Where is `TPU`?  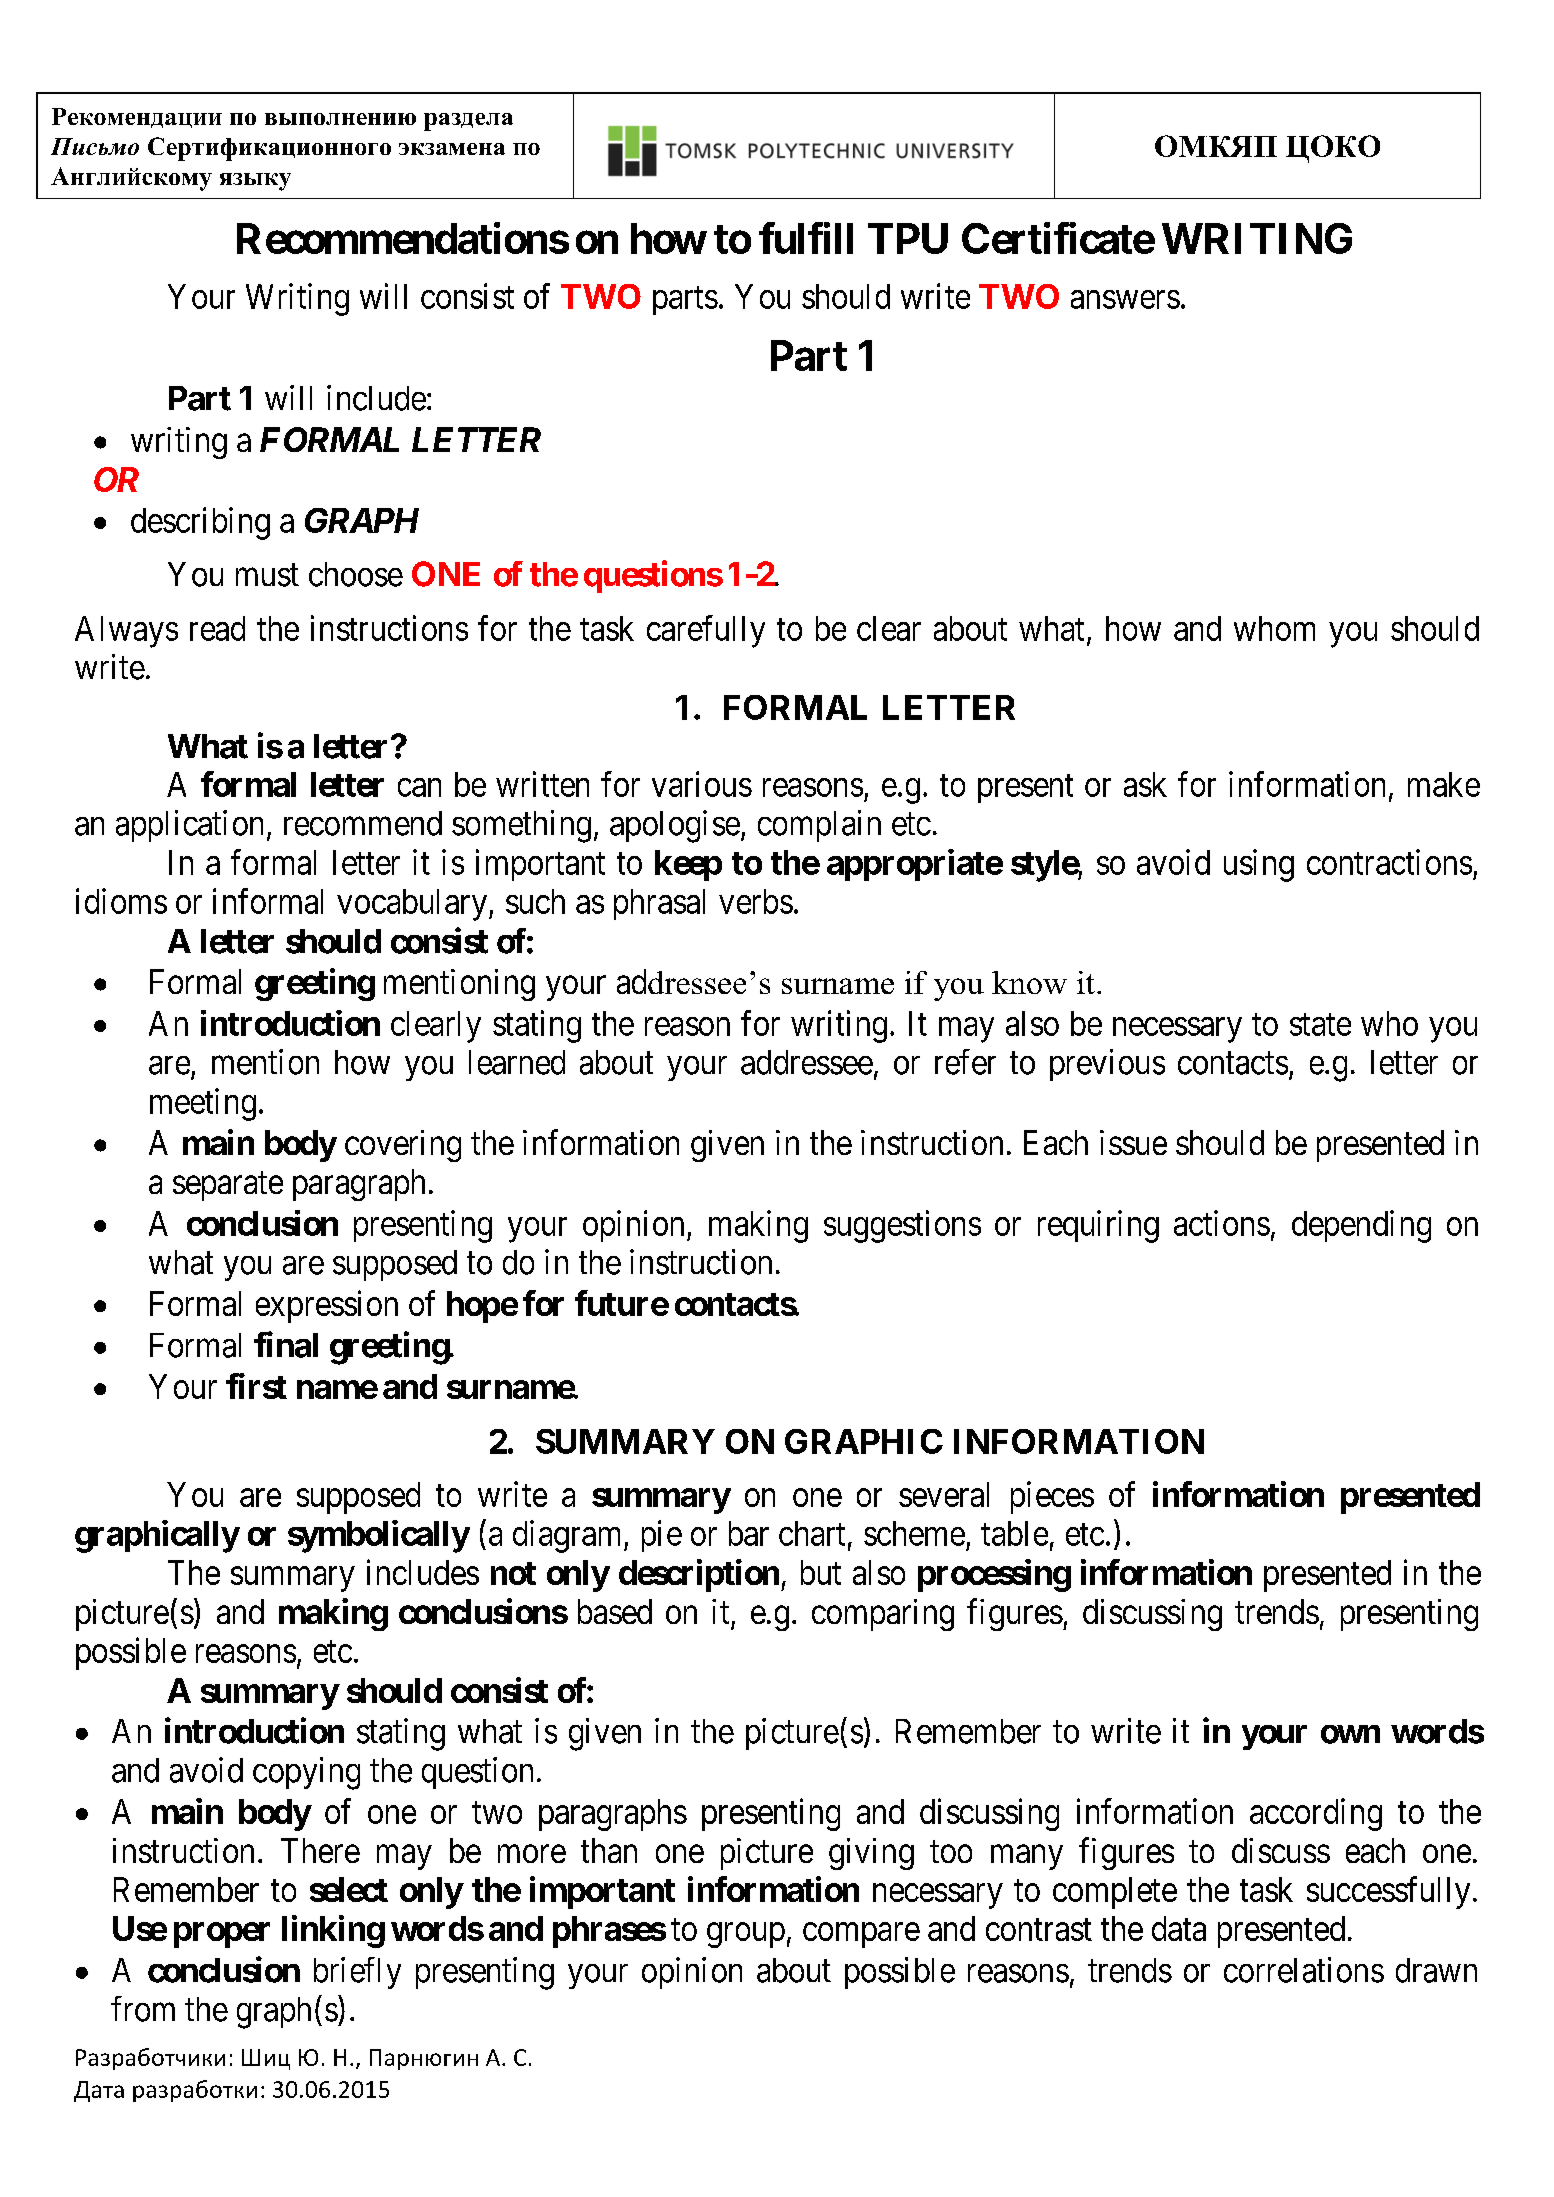 TPU is located at coordinates (908, 238).
